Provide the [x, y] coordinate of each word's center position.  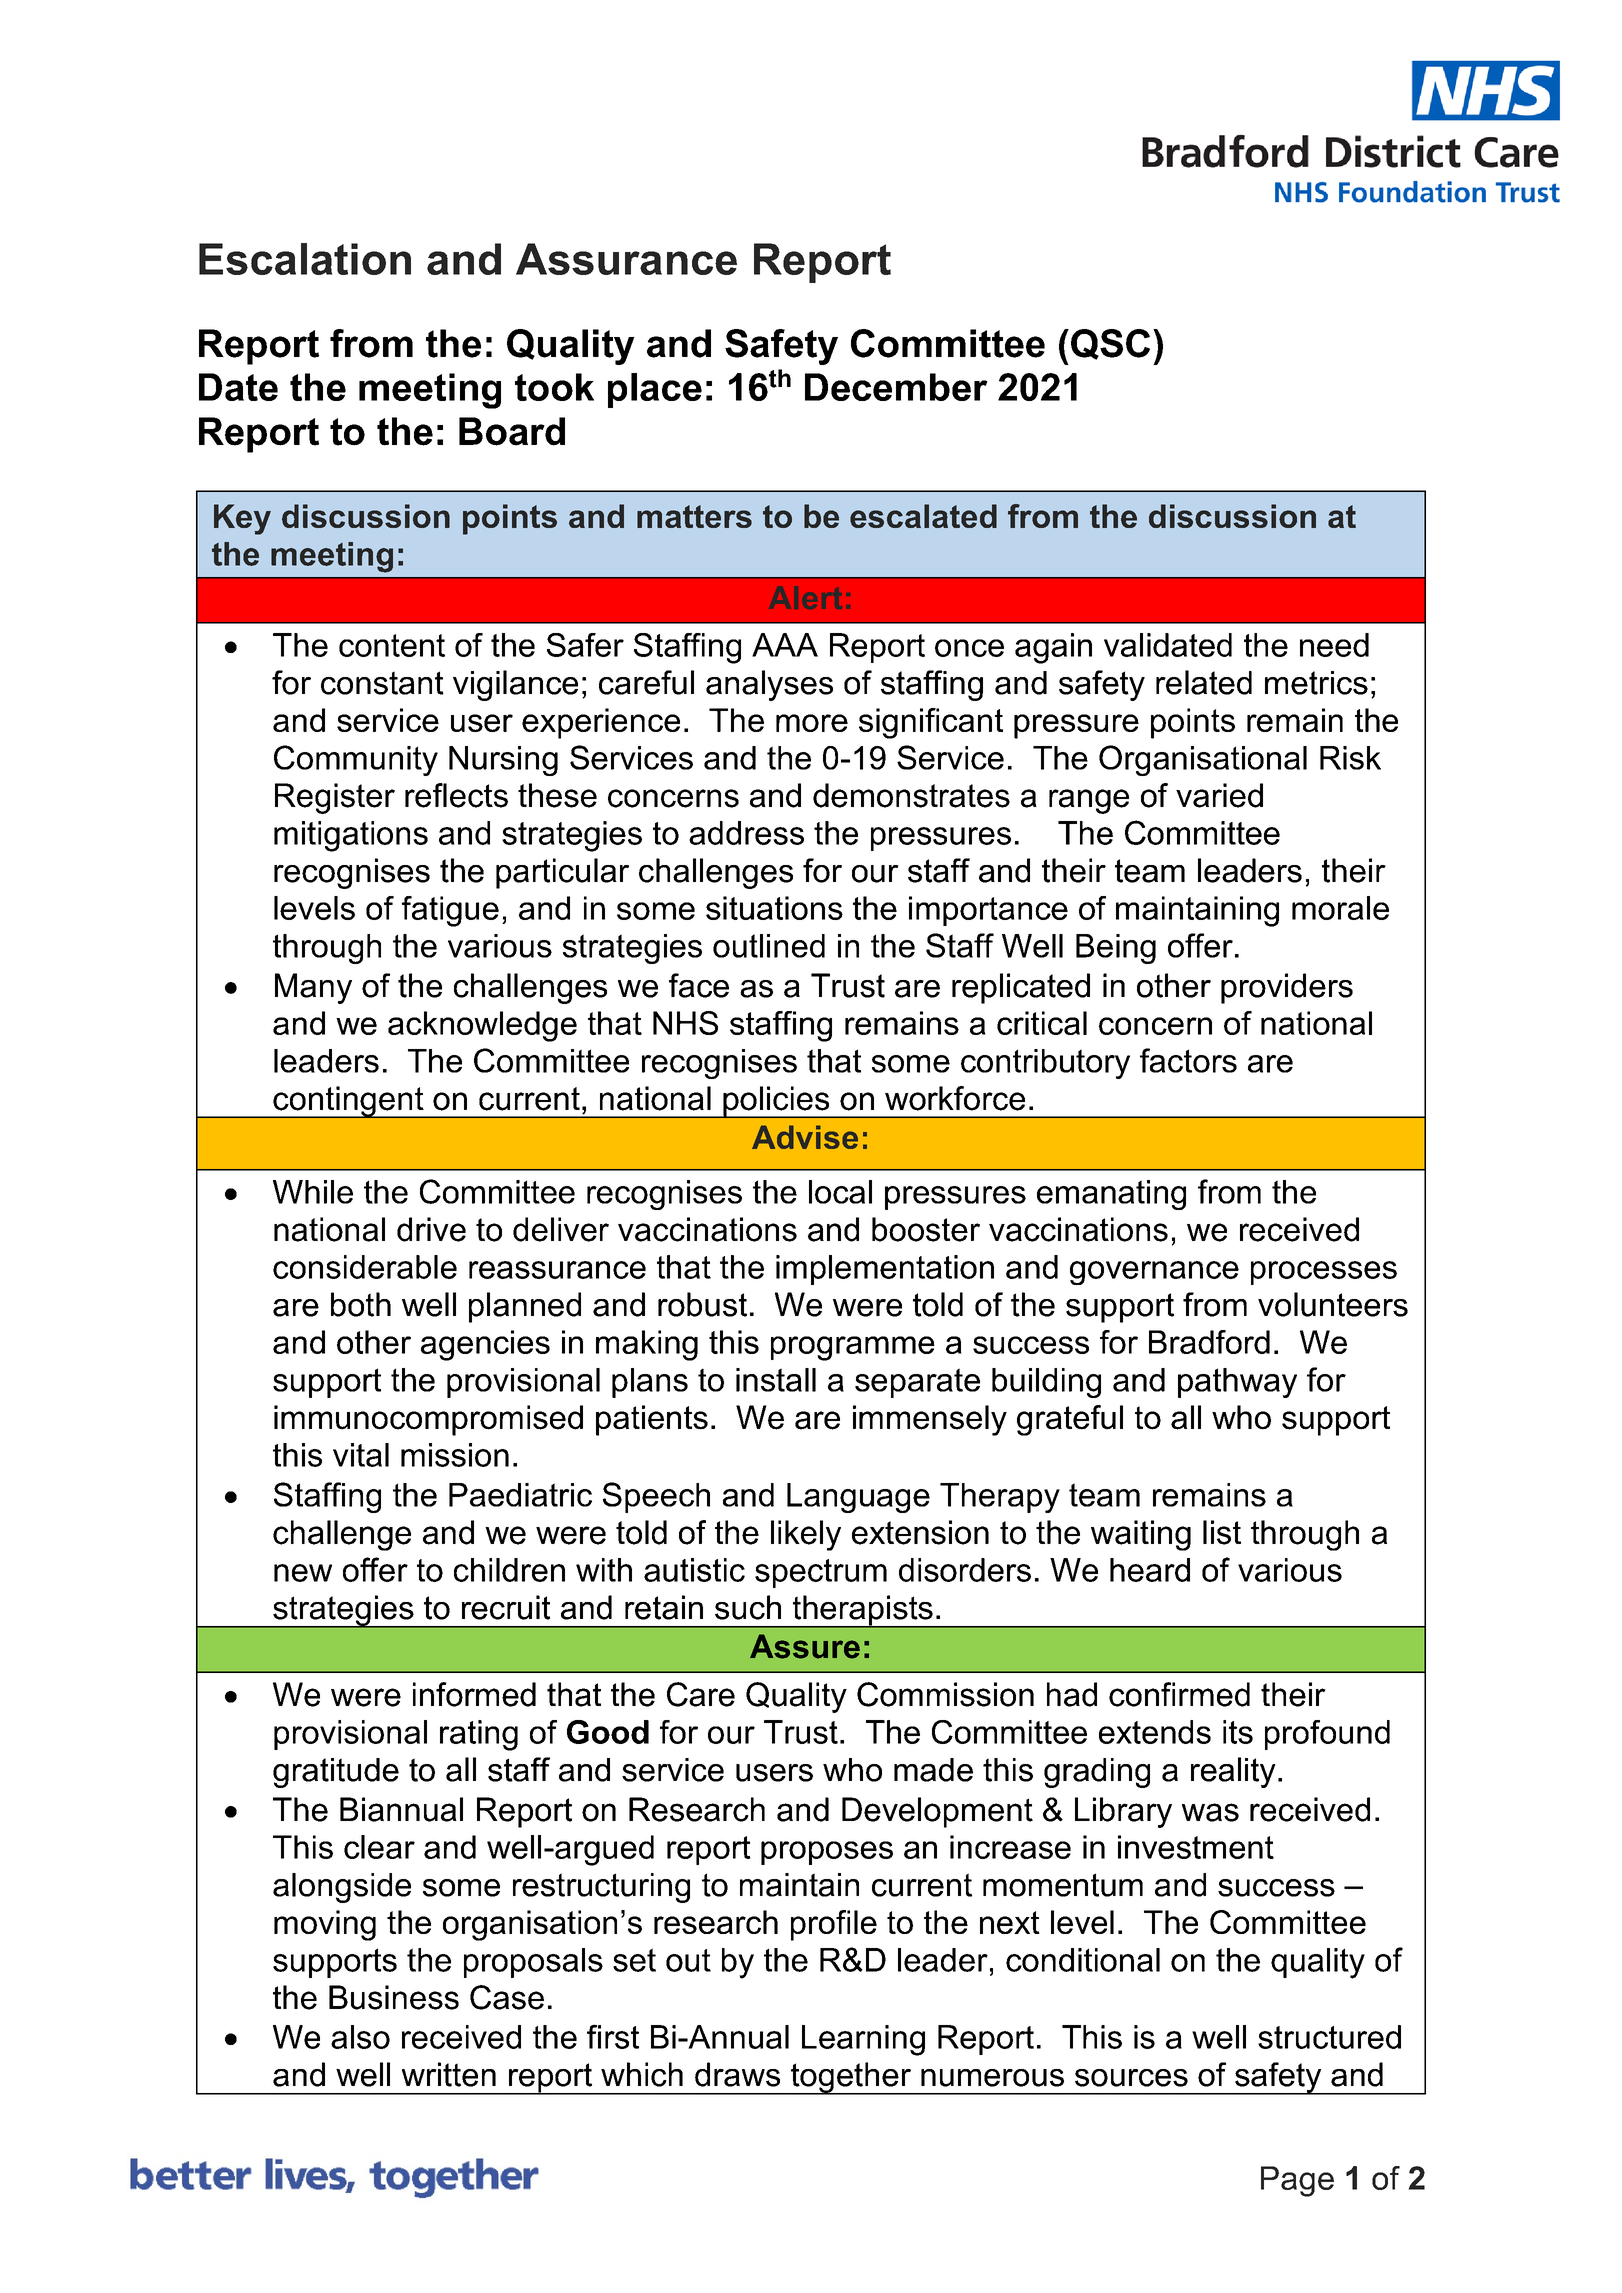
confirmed [1179, 1694]
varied [1219, 795]
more [812, 723]
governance [1154, 1273]
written [449, 2074]
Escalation [305, 259]
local [840, 1192]
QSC [1110, 344]
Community [356, 760]
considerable [365, 1267]
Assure [805, 1646]
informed [474, 1694]
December [896, 387]
